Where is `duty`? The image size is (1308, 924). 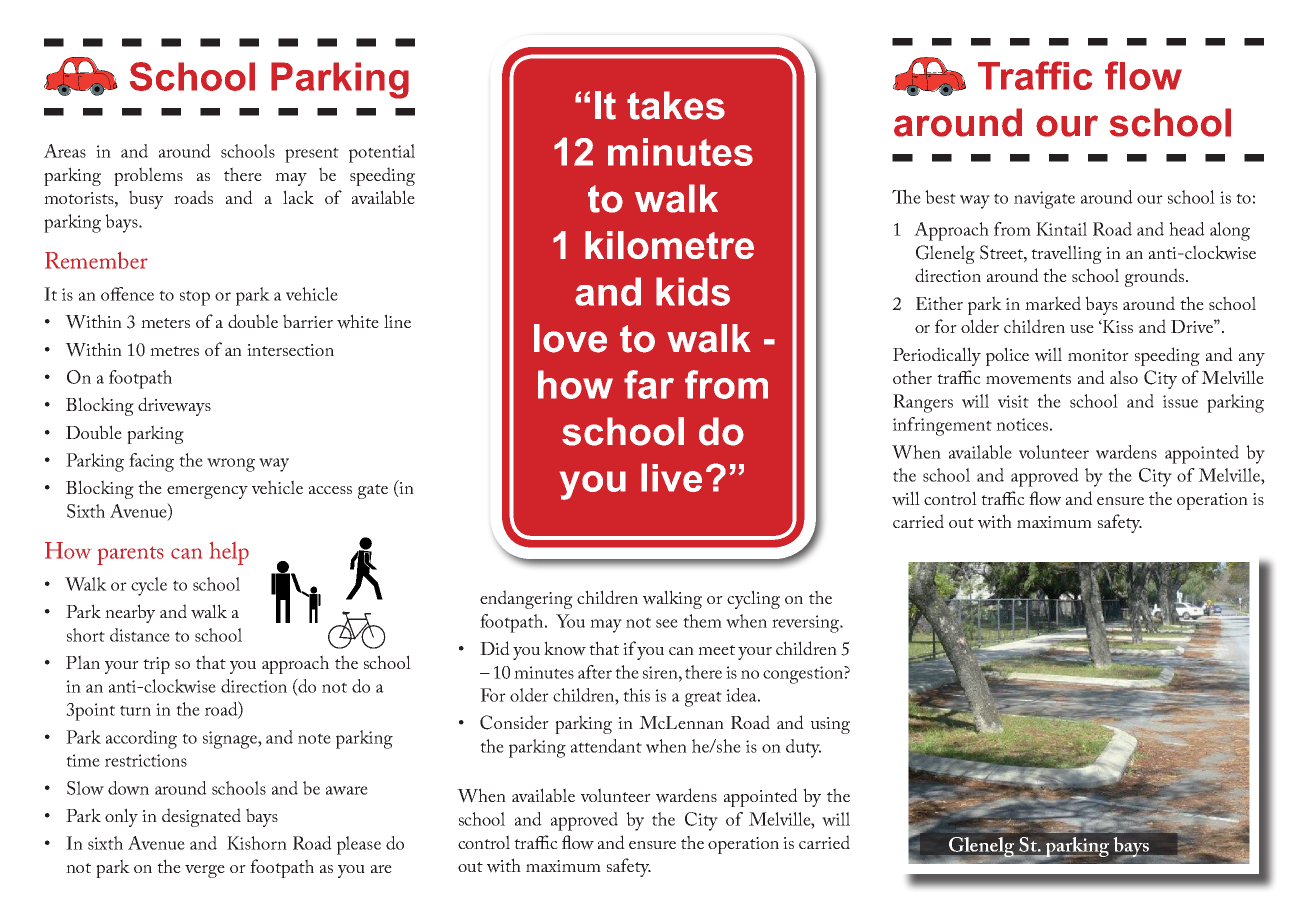 duty is located at coordinates (803, 748).
